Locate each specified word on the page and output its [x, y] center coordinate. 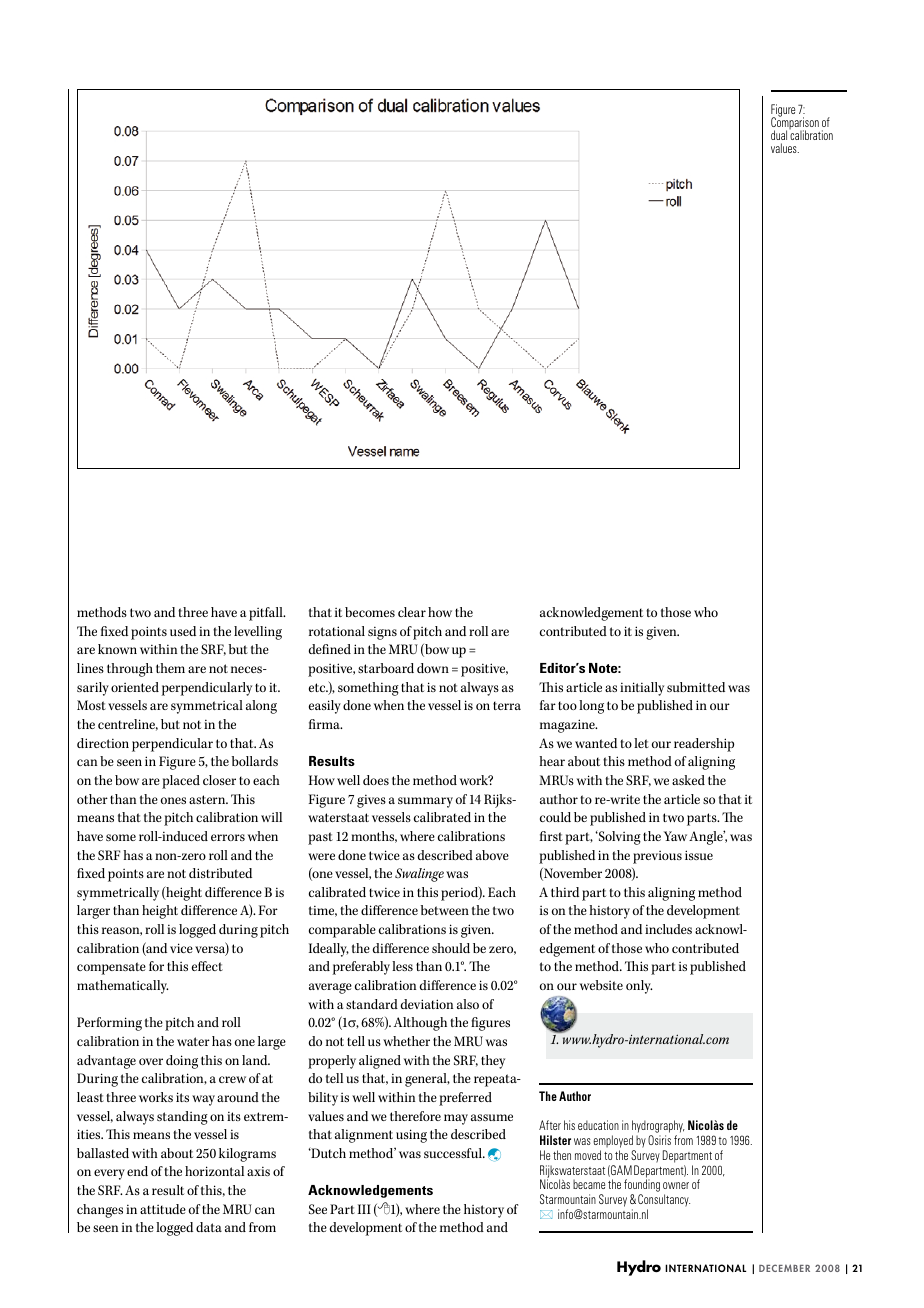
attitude [163, 1209]
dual [779, 135]
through [130, 670]
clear [412, 612]
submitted [696, 687]
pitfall [267, 614]
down [433, 668]
